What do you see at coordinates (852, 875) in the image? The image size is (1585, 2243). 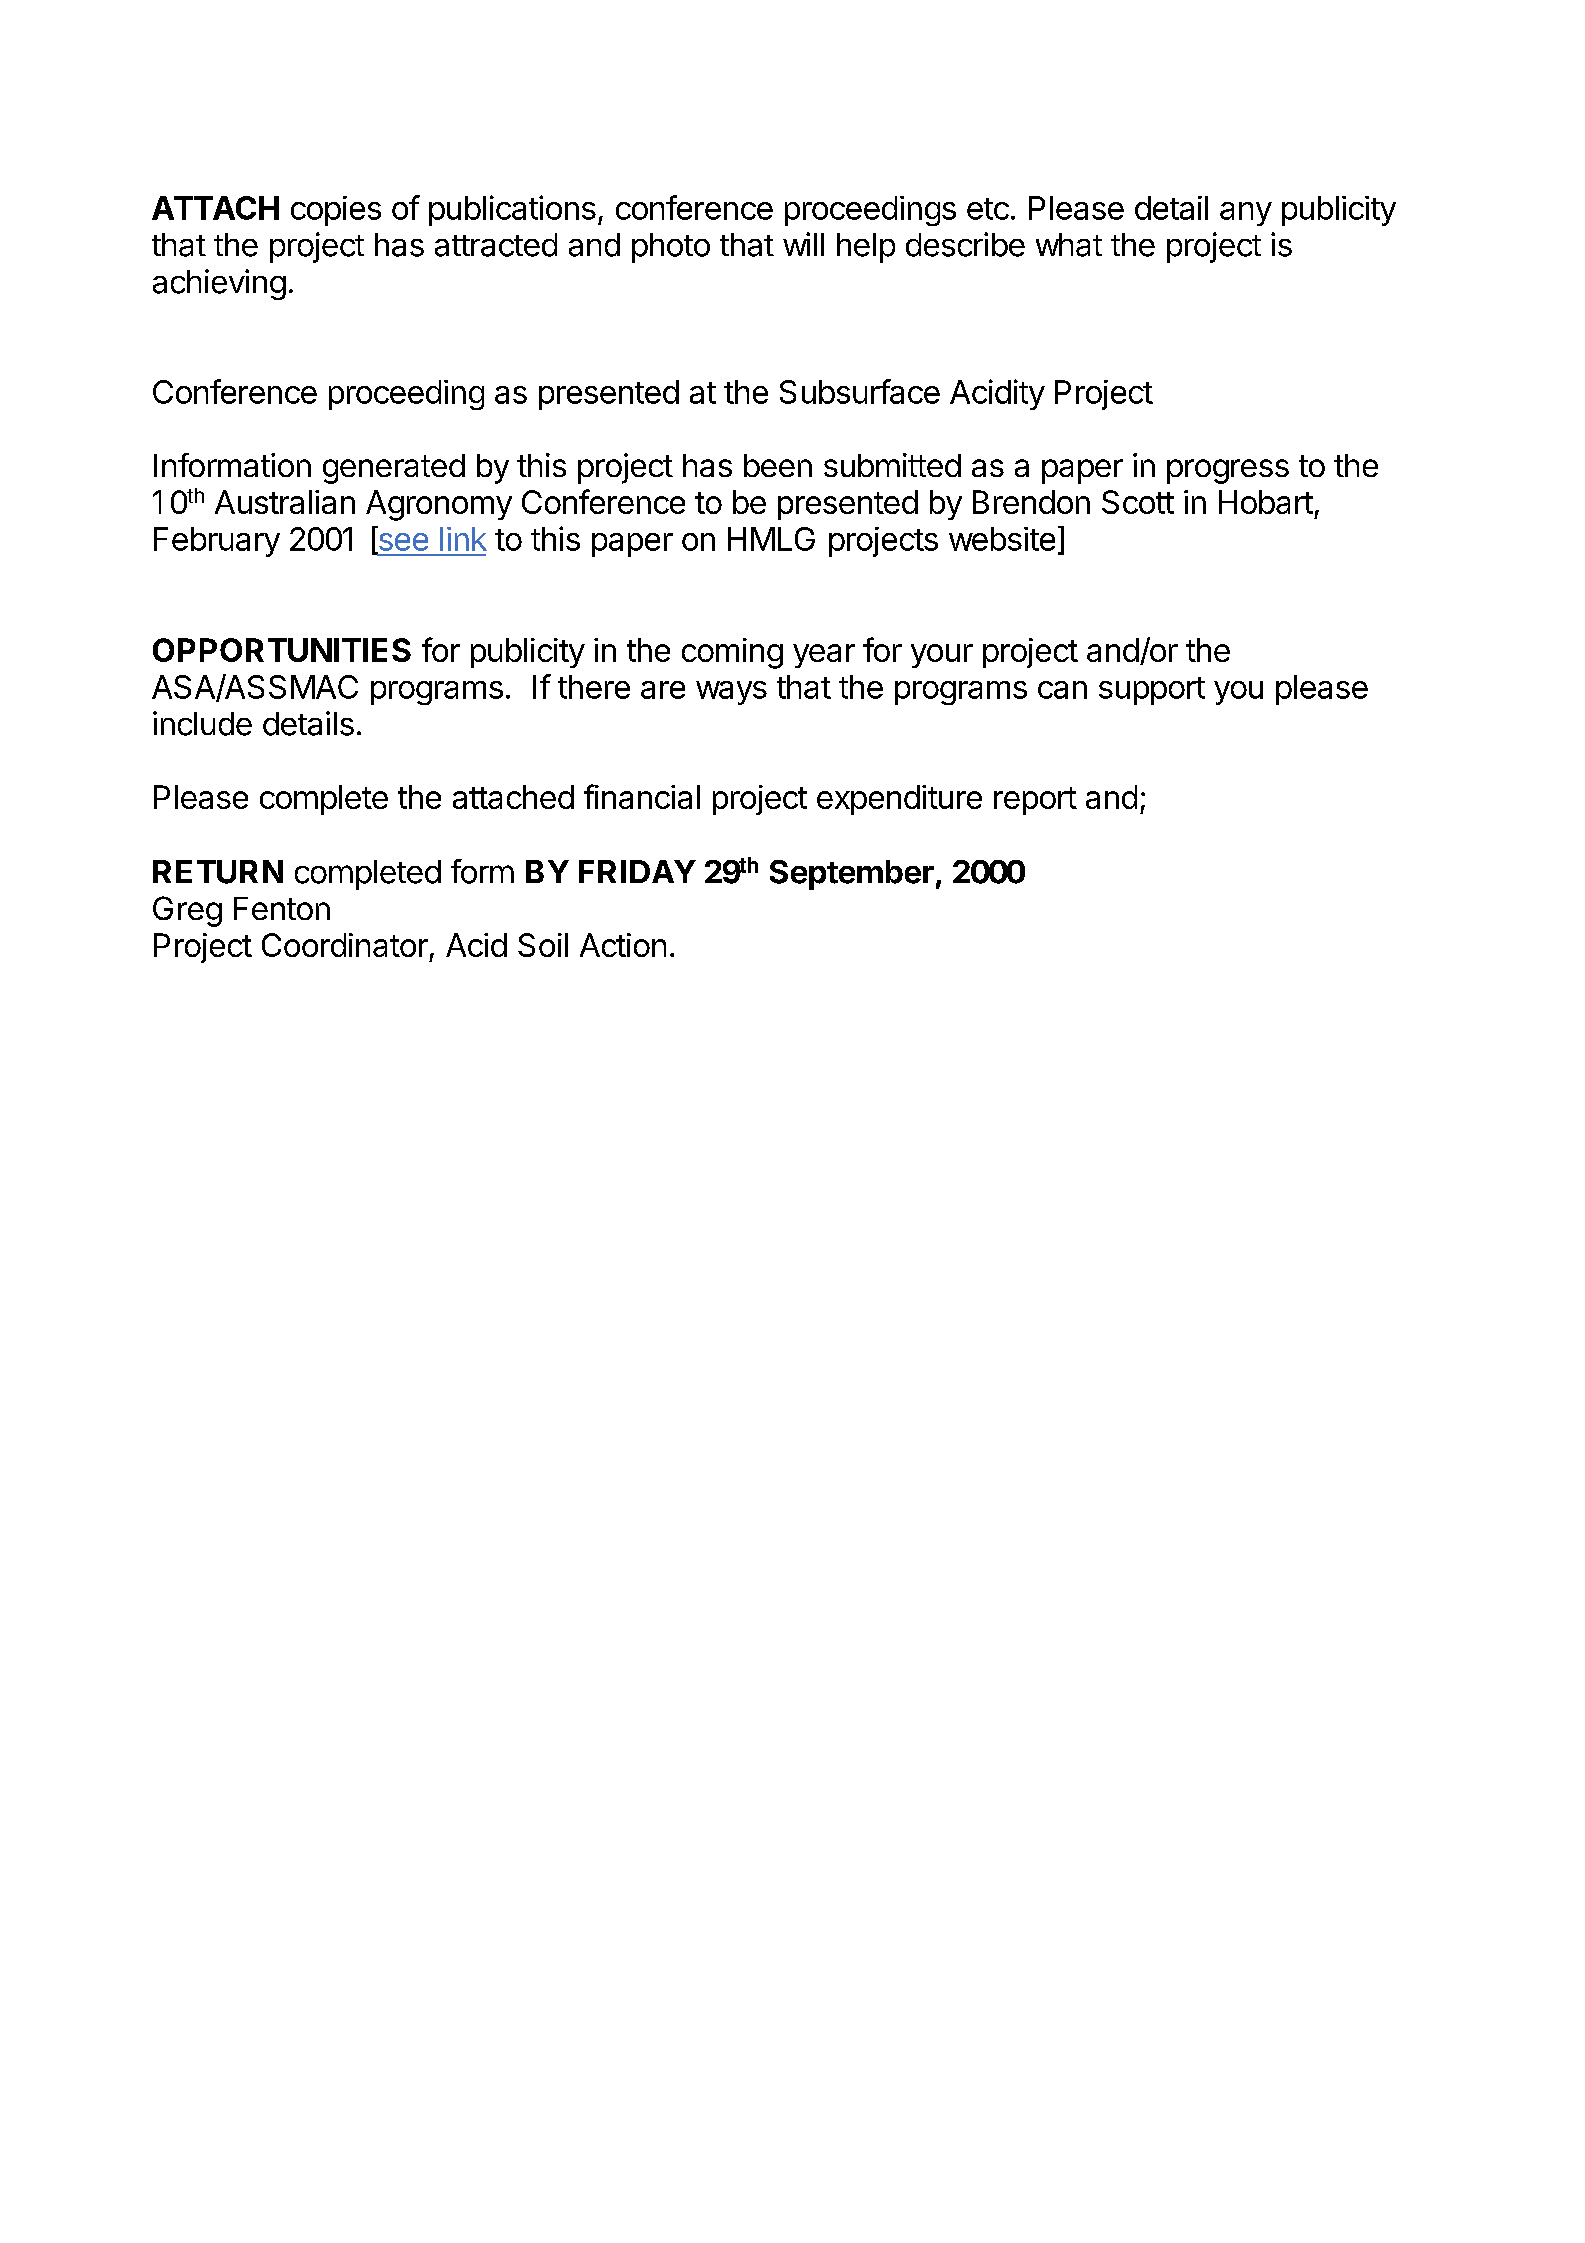 I see `September` at bounding box center [852, 875].
